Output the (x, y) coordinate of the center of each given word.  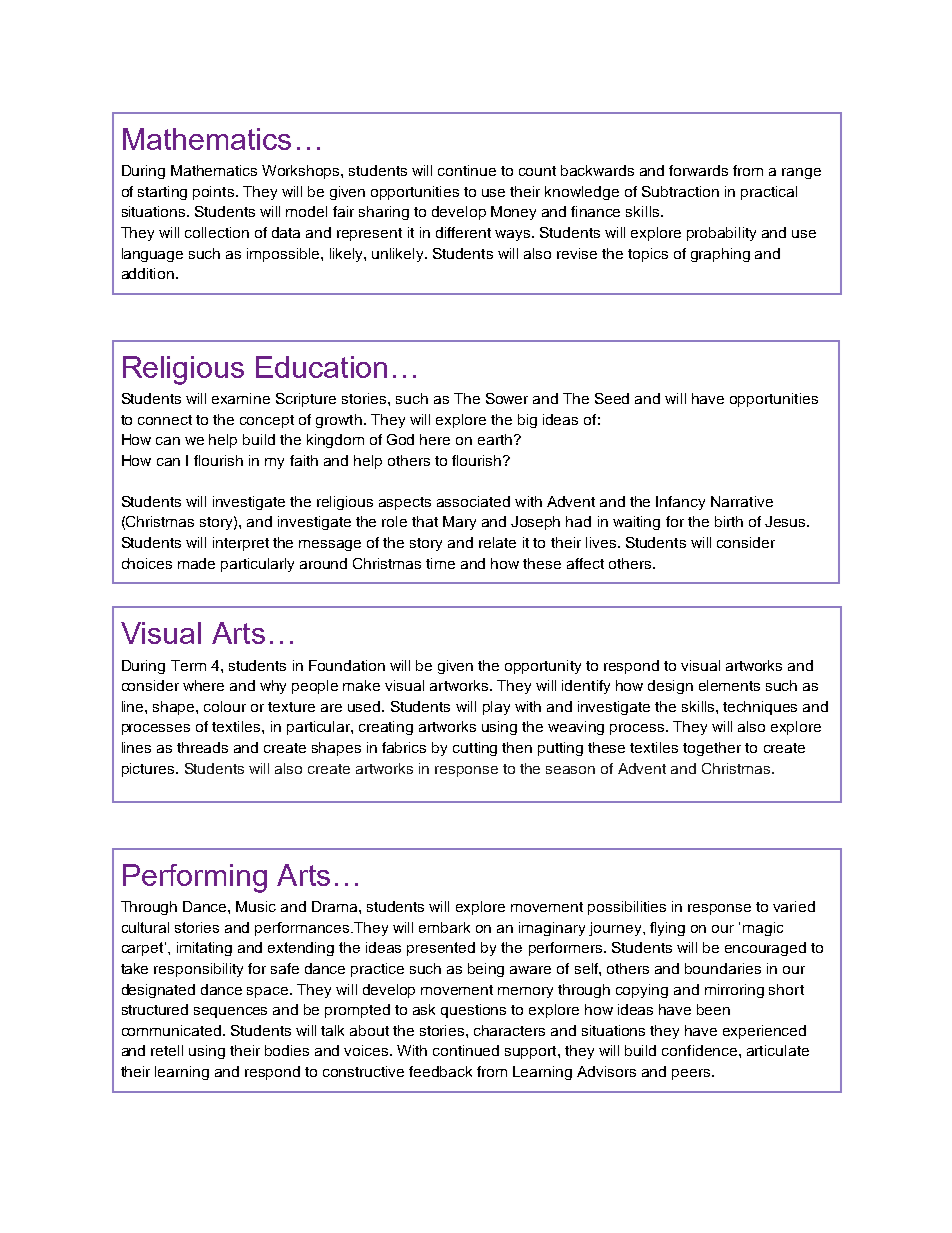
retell (167, 1050)
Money (513, 213)
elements (729, 685)
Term (188, 665)
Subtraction (680, 191)
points (213, 193)
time (440, 563)
